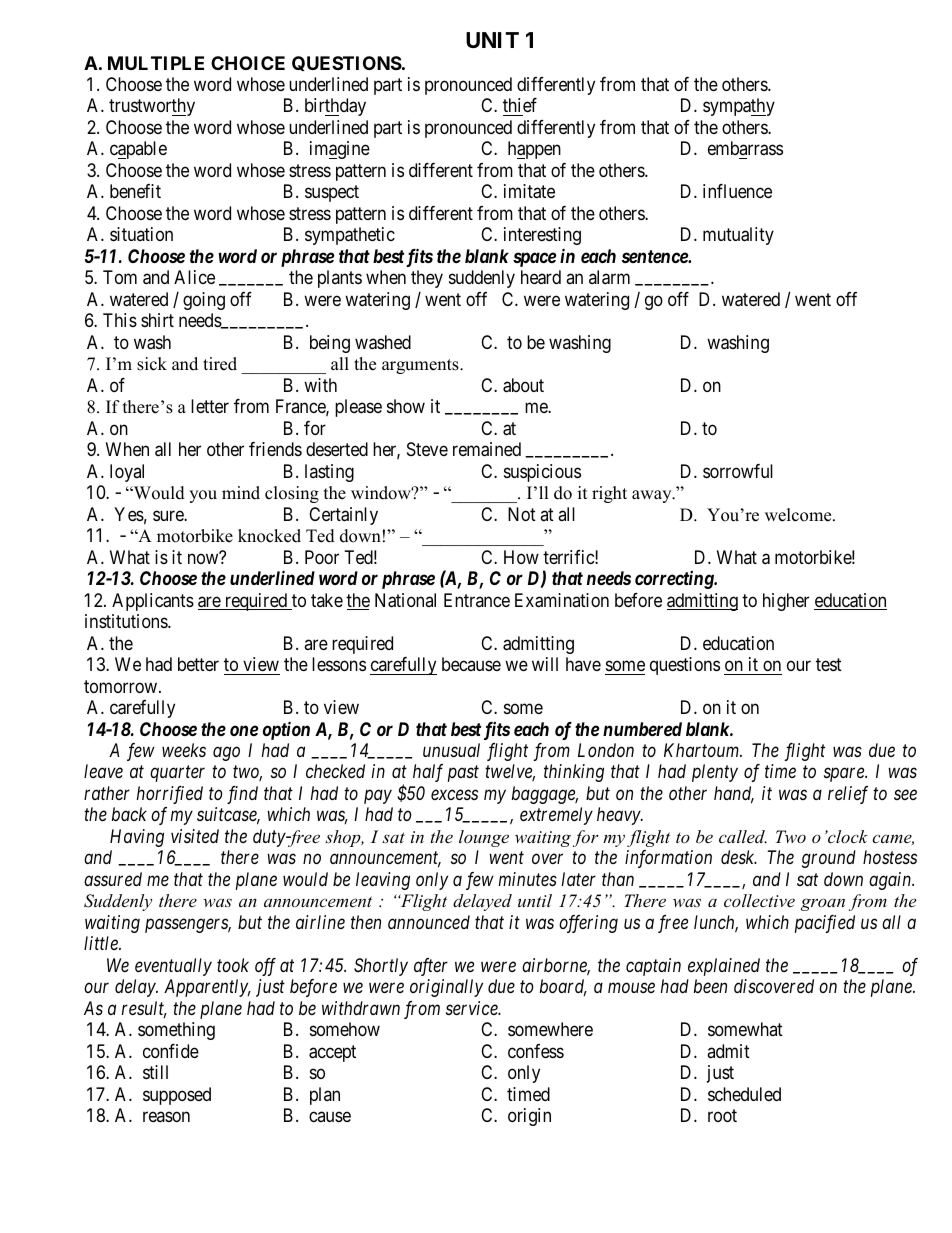  Describe the element at coordinates (477, 600) in the page. I see `Entrance` at that location.
